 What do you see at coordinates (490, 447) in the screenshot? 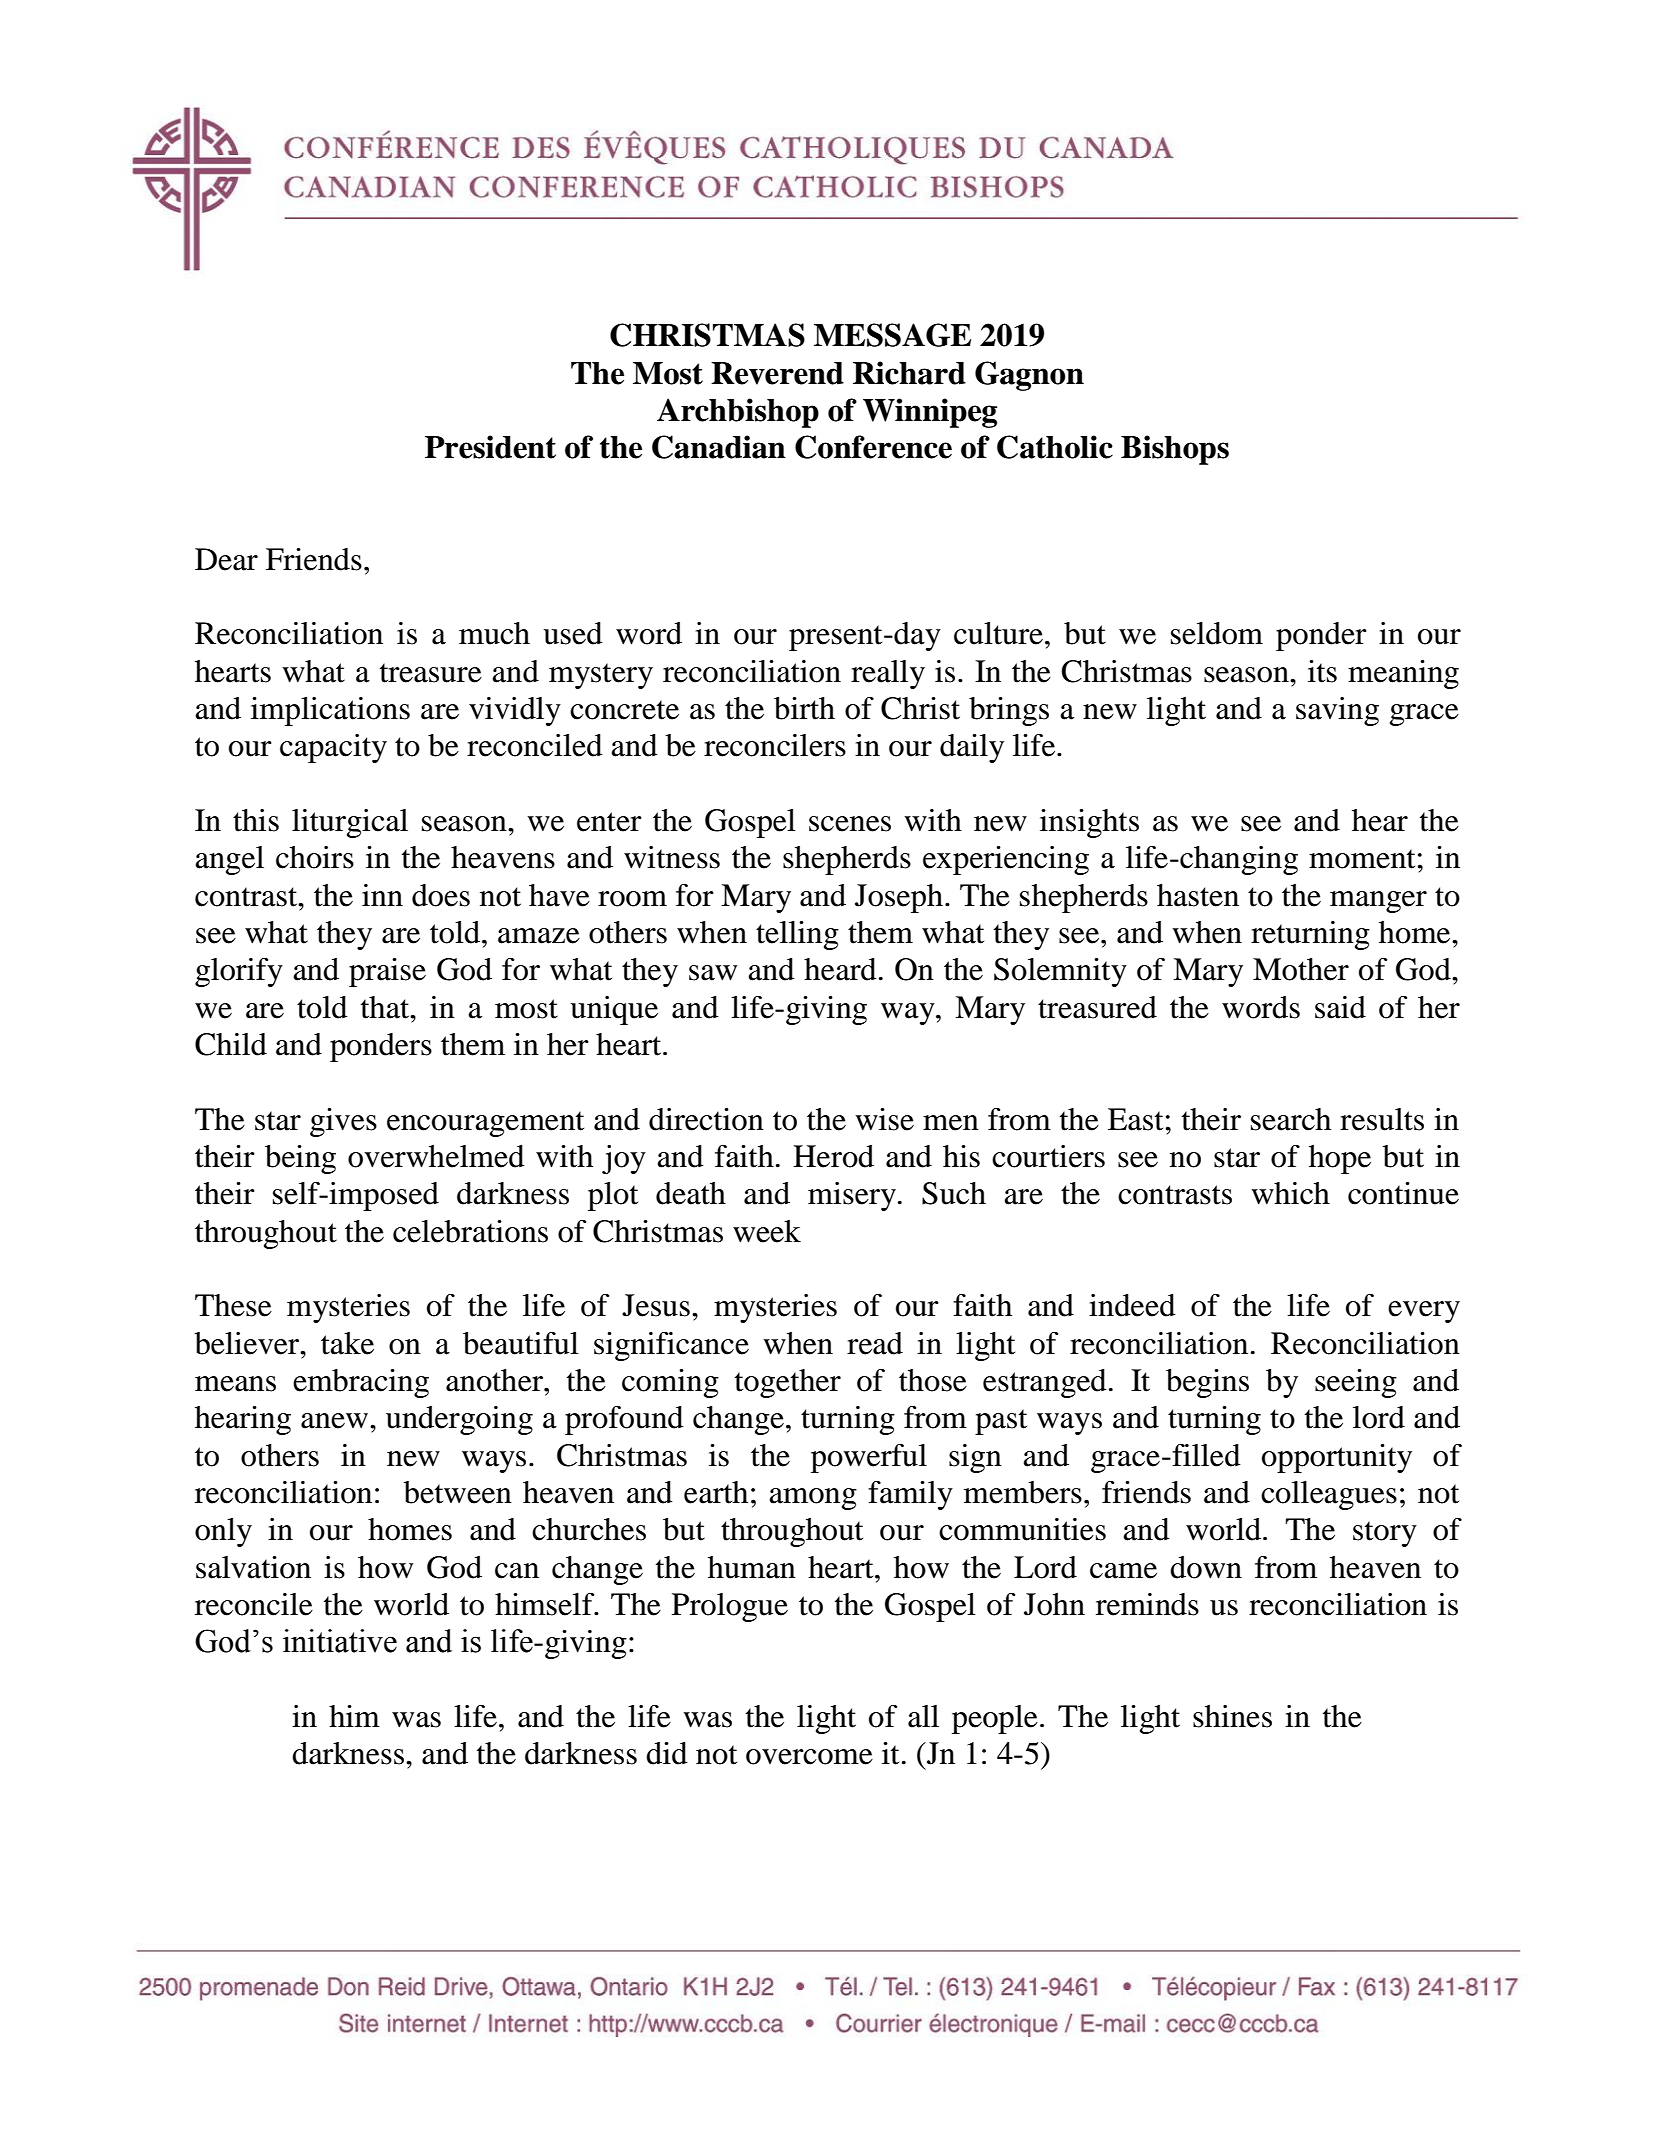
I see `President` at bounding box center [490, 447].
